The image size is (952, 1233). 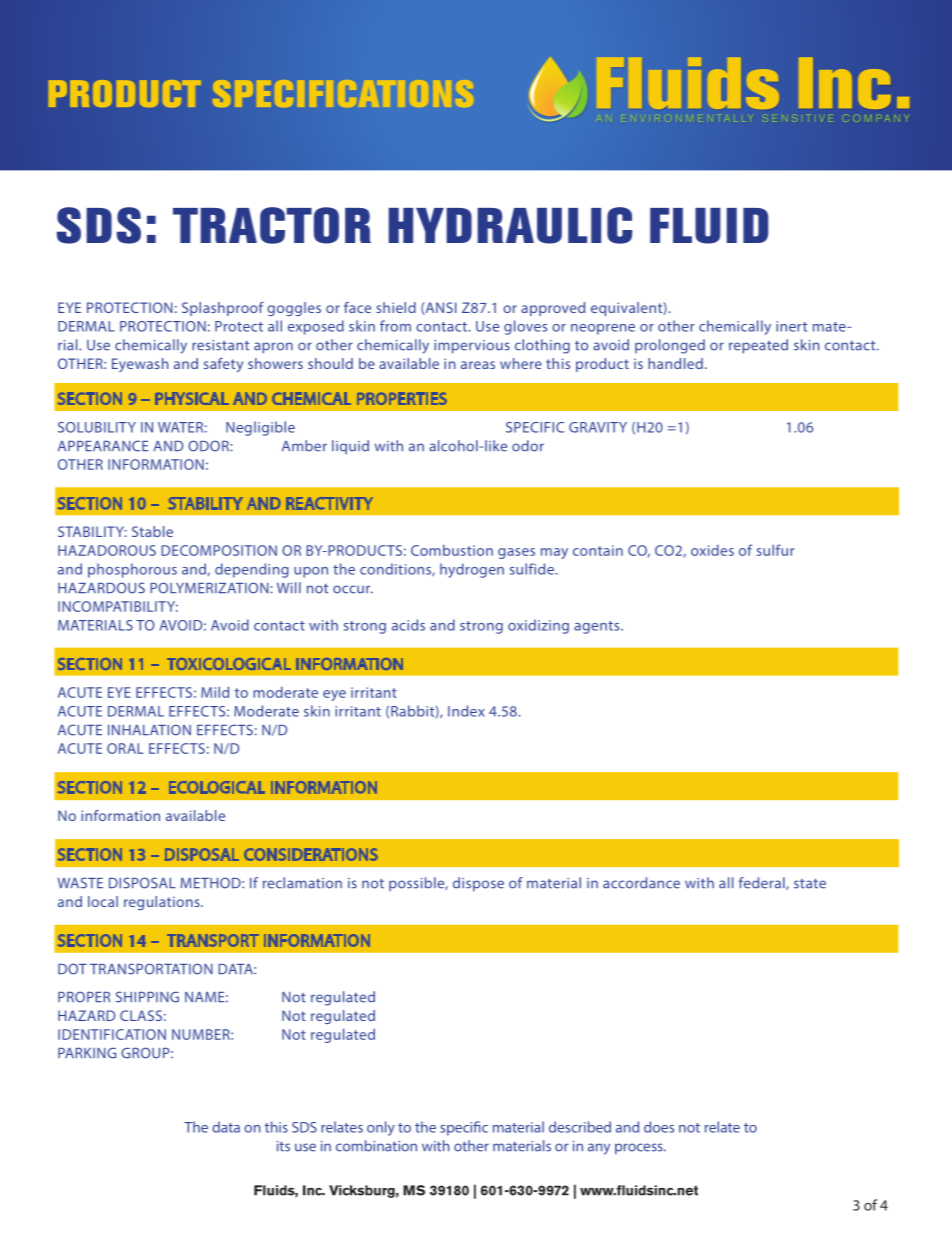 I want to click on its, so click(x=283, y=1146).
